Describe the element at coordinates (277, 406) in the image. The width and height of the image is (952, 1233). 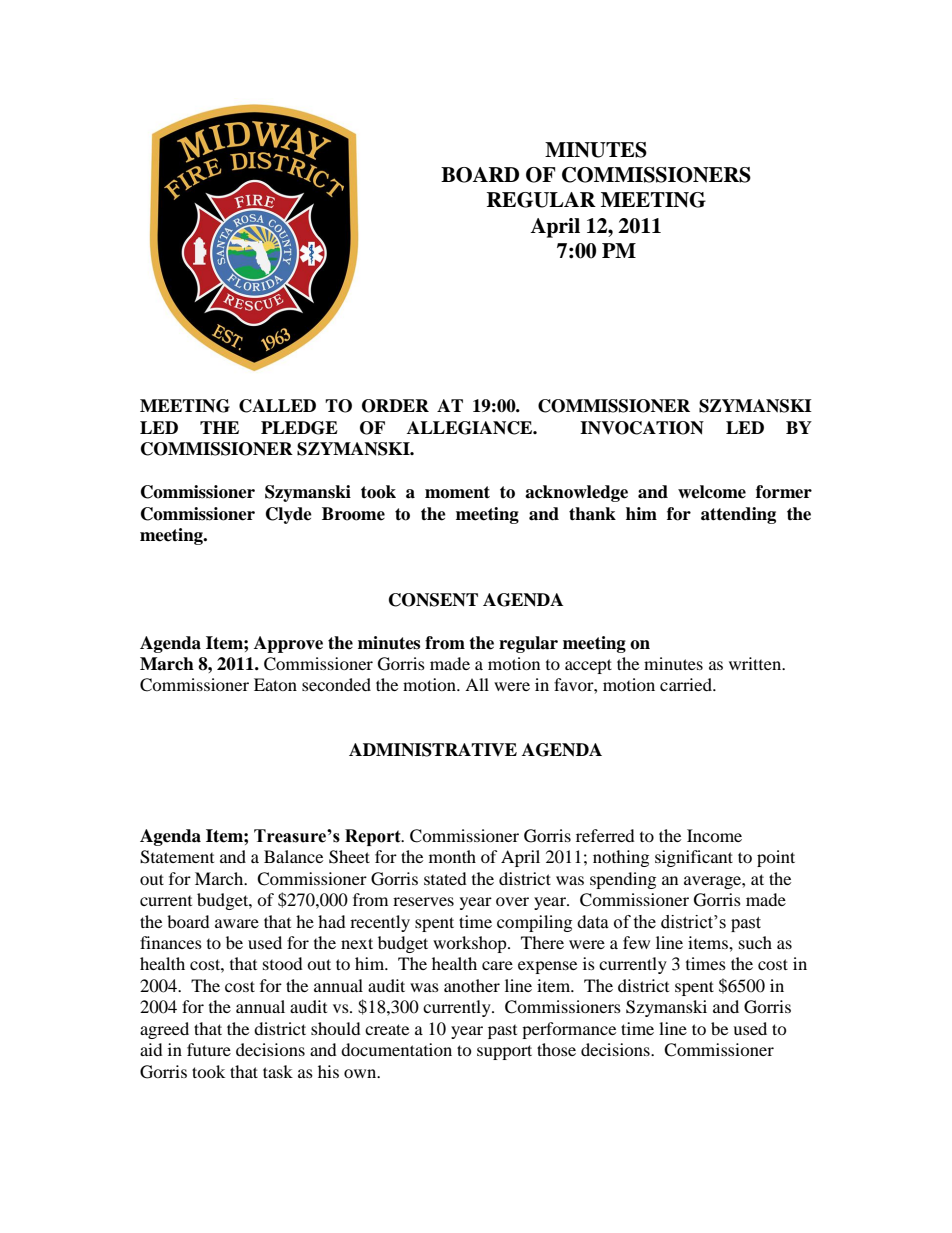
I see `CALLED` at that location.
